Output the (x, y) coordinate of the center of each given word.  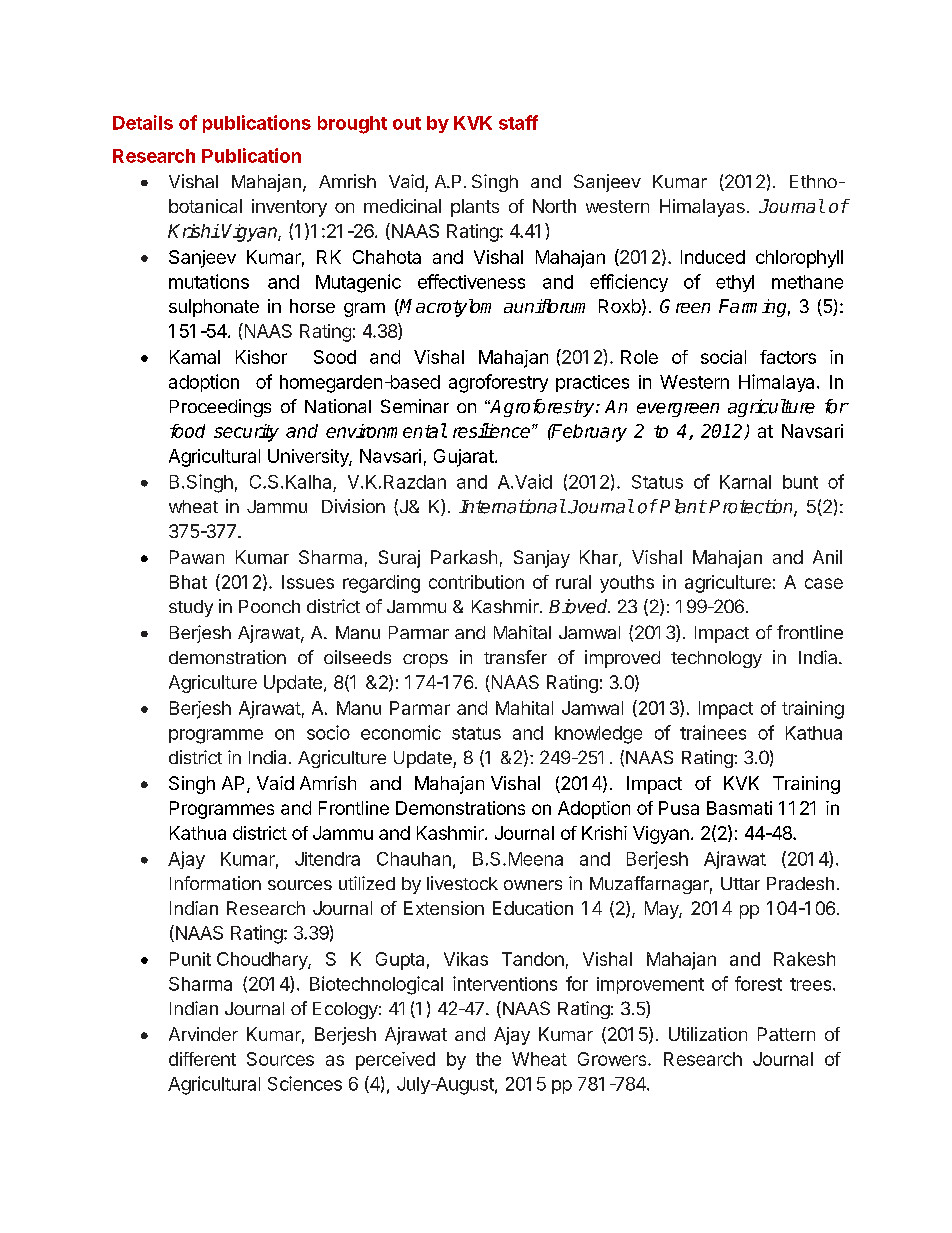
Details (143, 122)
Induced (713, 257)
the (488, 1059)
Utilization (708, 1034)
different (202, 1059)
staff (518, 122)
